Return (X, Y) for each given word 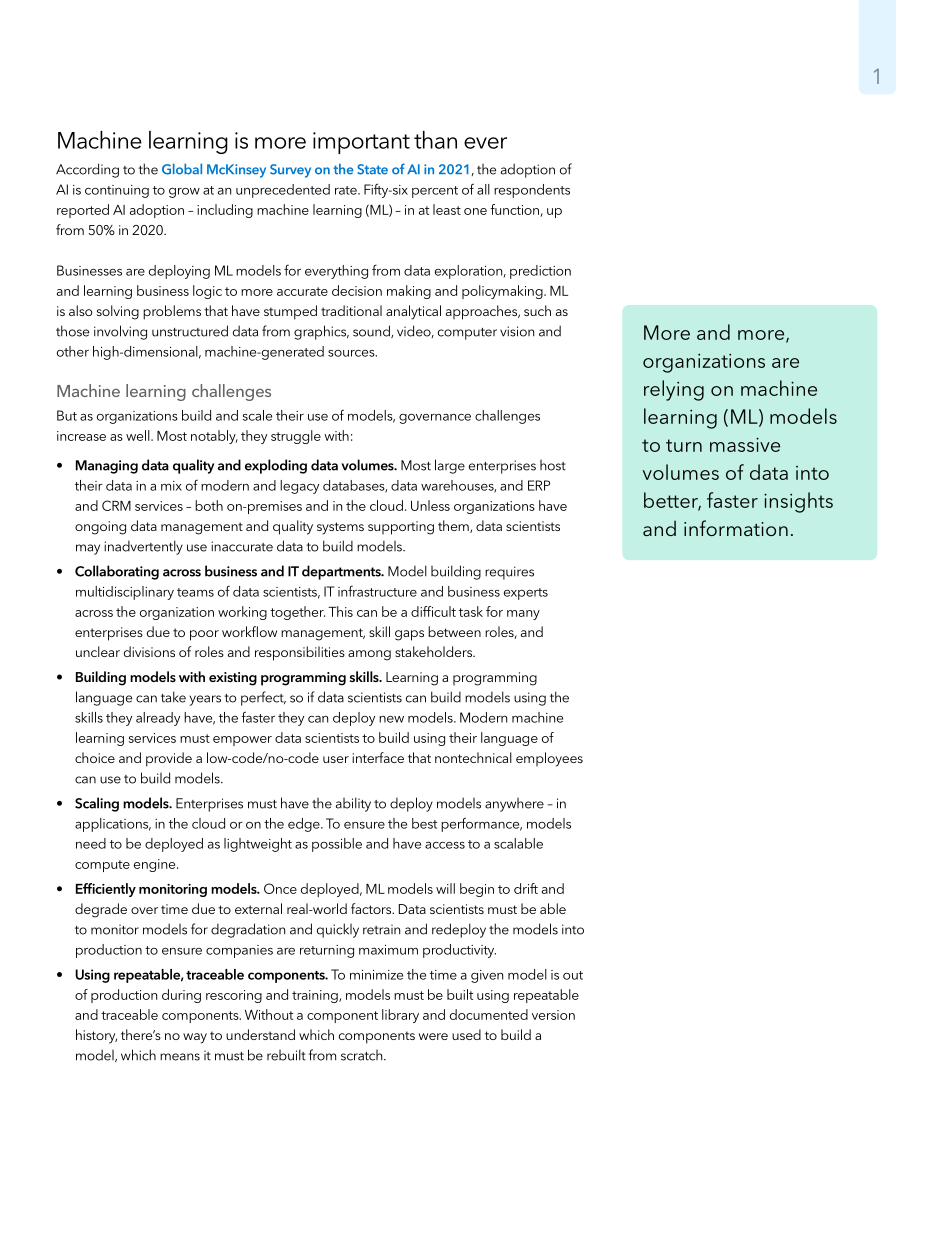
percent (435, 192)
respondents (532, 191)
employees (549, 759)
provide (169, 759)
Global (182, 169)
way (195, 1038)
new (391, 719)
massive (745, 444)
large (450, 466)
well (139, 435)
